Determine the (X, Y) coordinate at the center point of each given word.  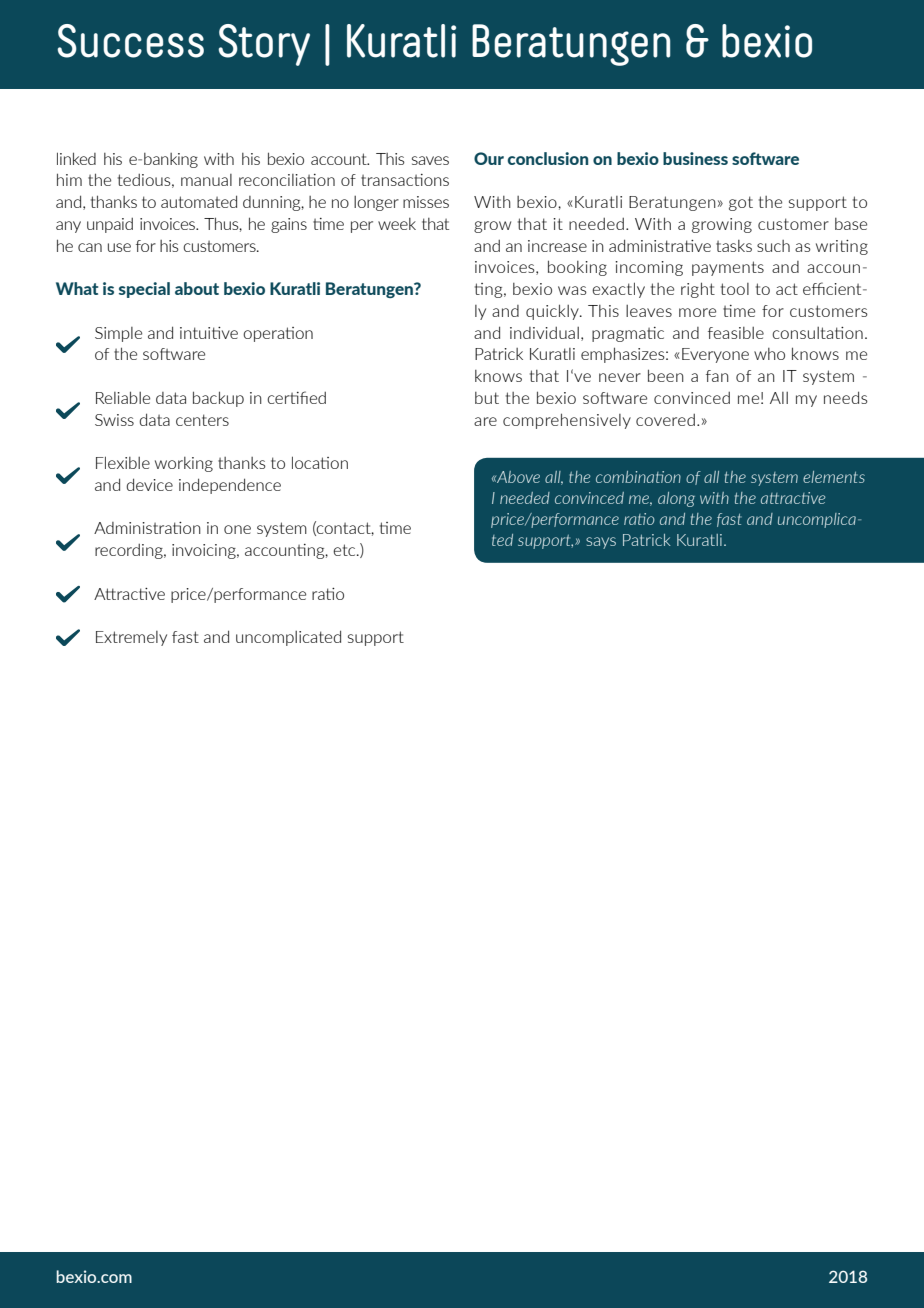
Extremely (131, 638)
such (773, 246)
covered (665, 420)
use (119, 247)
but (487, 398)
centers (202, 420)
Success (130, 41)
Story (264, 45)
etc (345, 550)
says (601, 543)
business (695, 158)
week (397, 224)
